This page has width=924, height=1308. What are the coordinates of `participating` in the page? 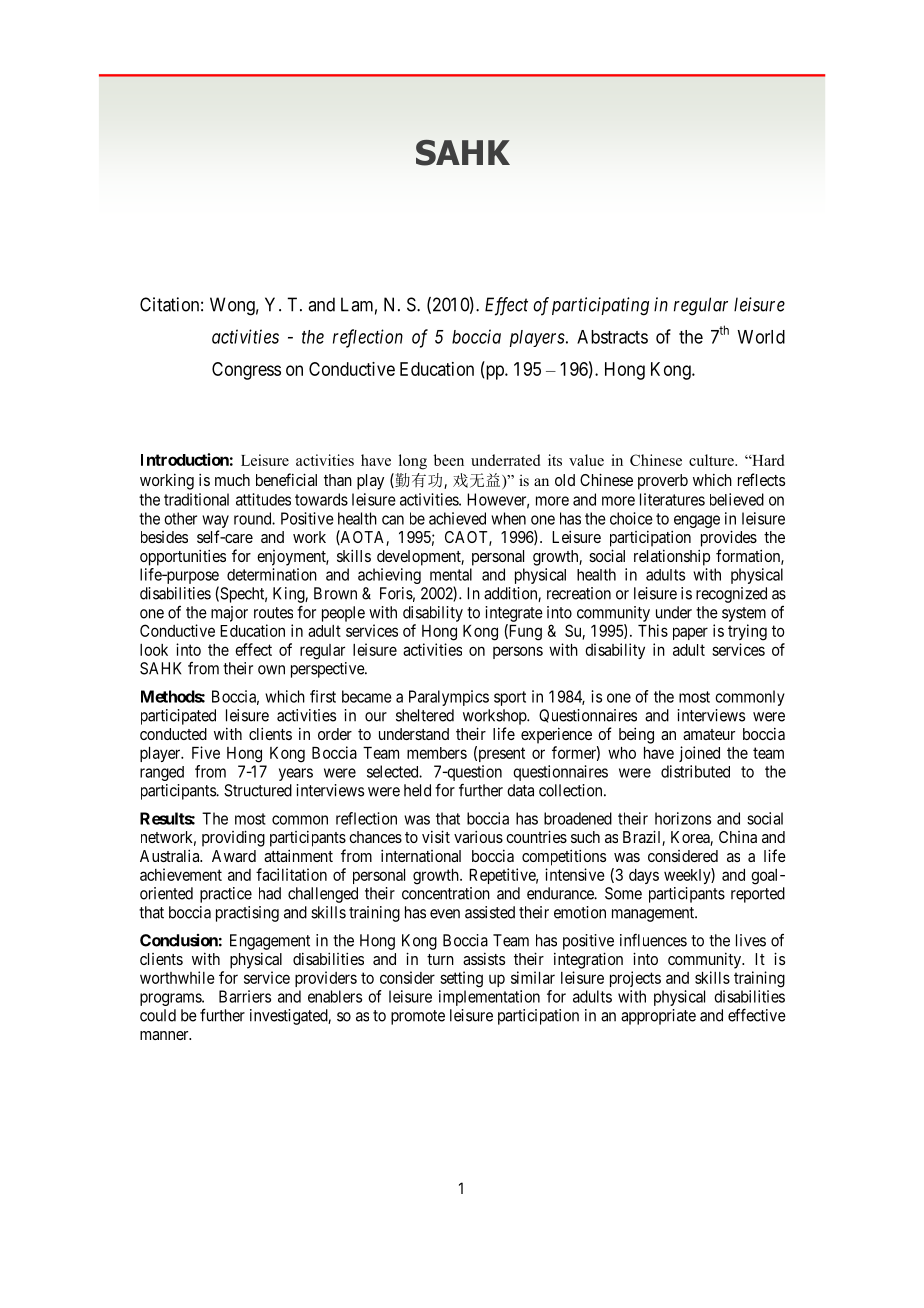 It's located at (600, 306).
